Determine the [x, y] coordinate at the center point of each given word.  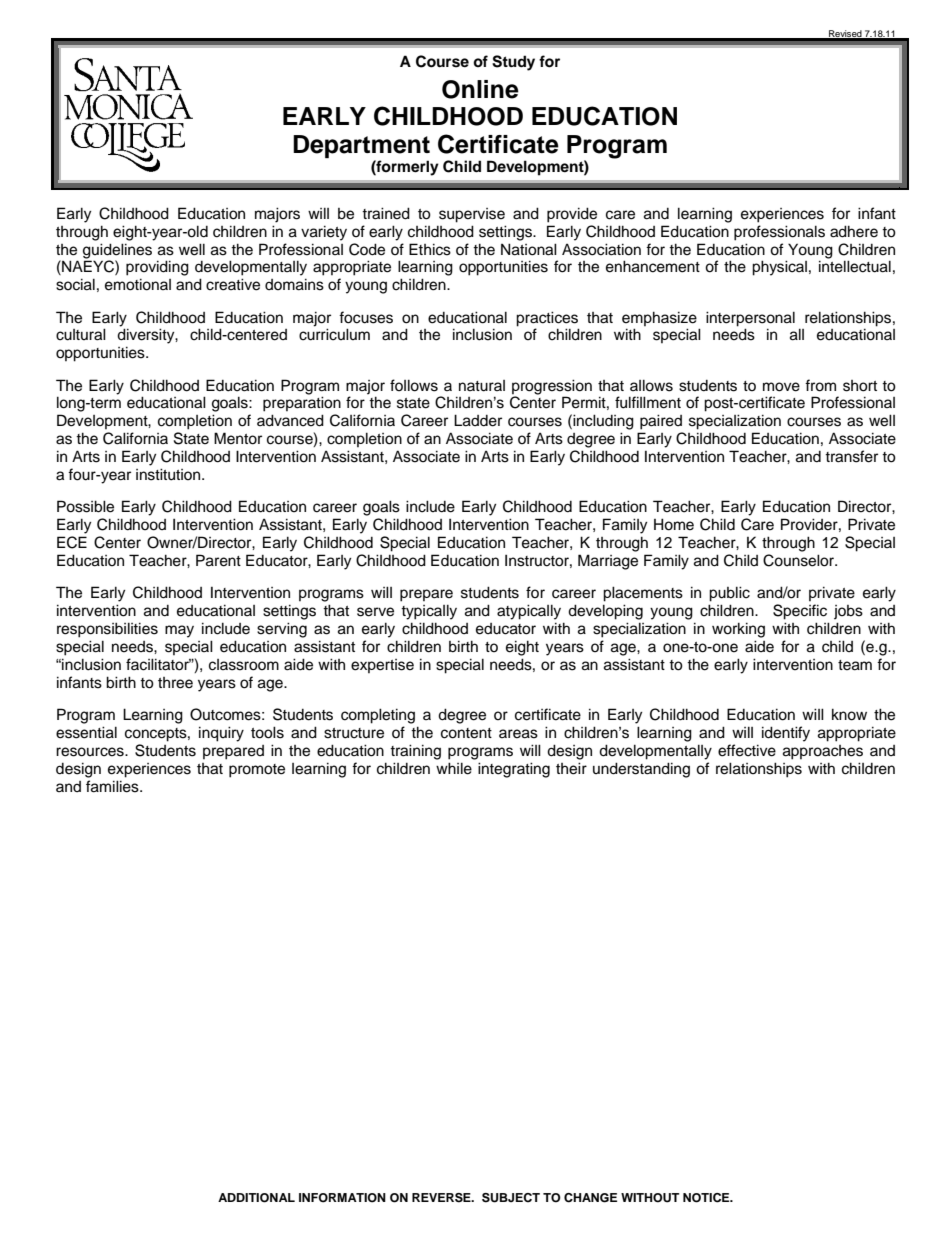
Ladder [478, 420]
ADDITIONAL [256, 1198]
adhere [854, 231]
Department [361, 148]
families [113, 786]
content [466, 733]
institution [169, 474]
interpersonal [750, 319]
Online [480, 89]
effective [747, 750]
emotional [138, 284]
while [454, 768]
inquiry [221, 734]
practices [547, 319]
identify [786, 734]
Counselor [800, 560]
